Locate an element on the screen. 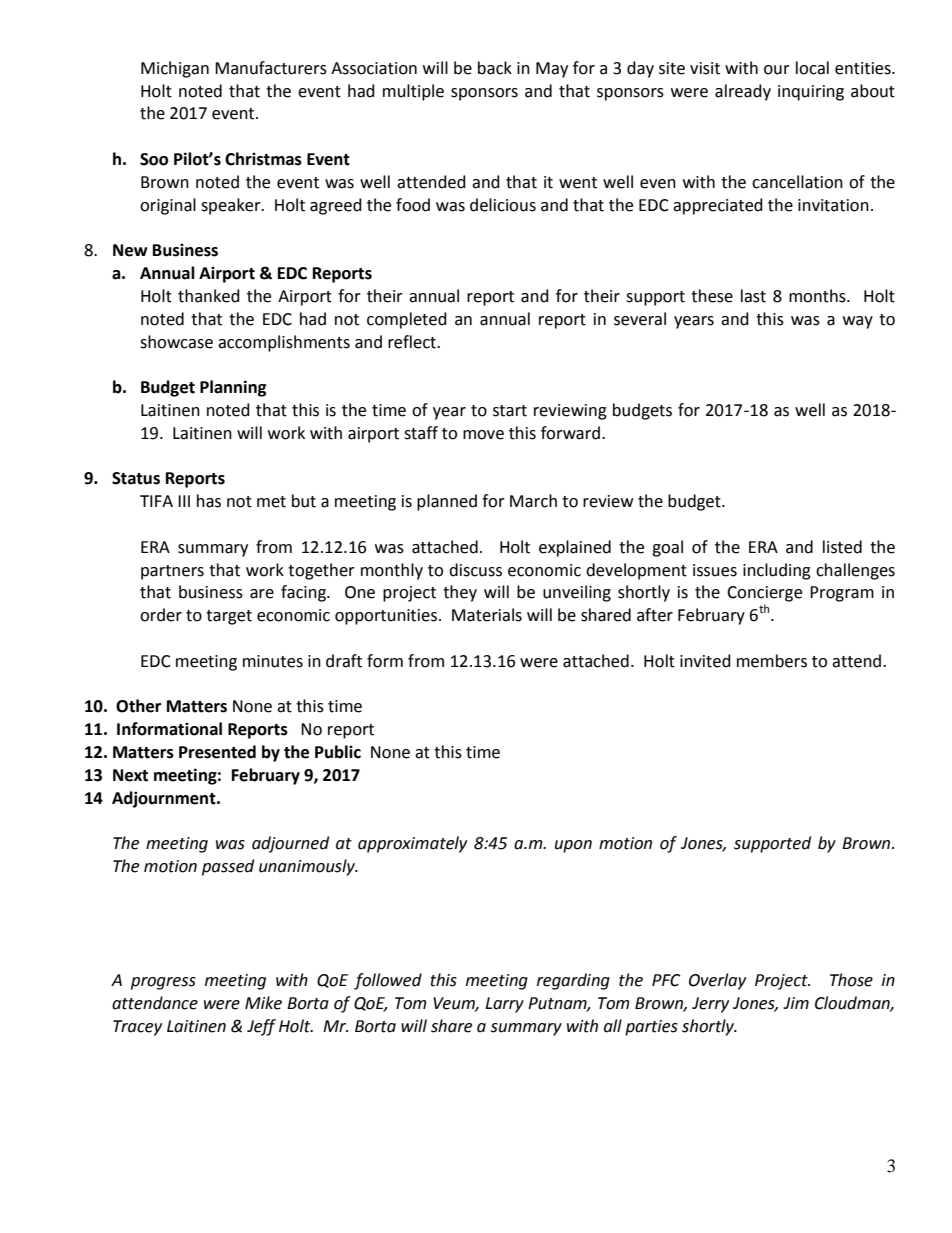 This screenshot has width=952, height=1233. including is located at coordinates (777, 571).
